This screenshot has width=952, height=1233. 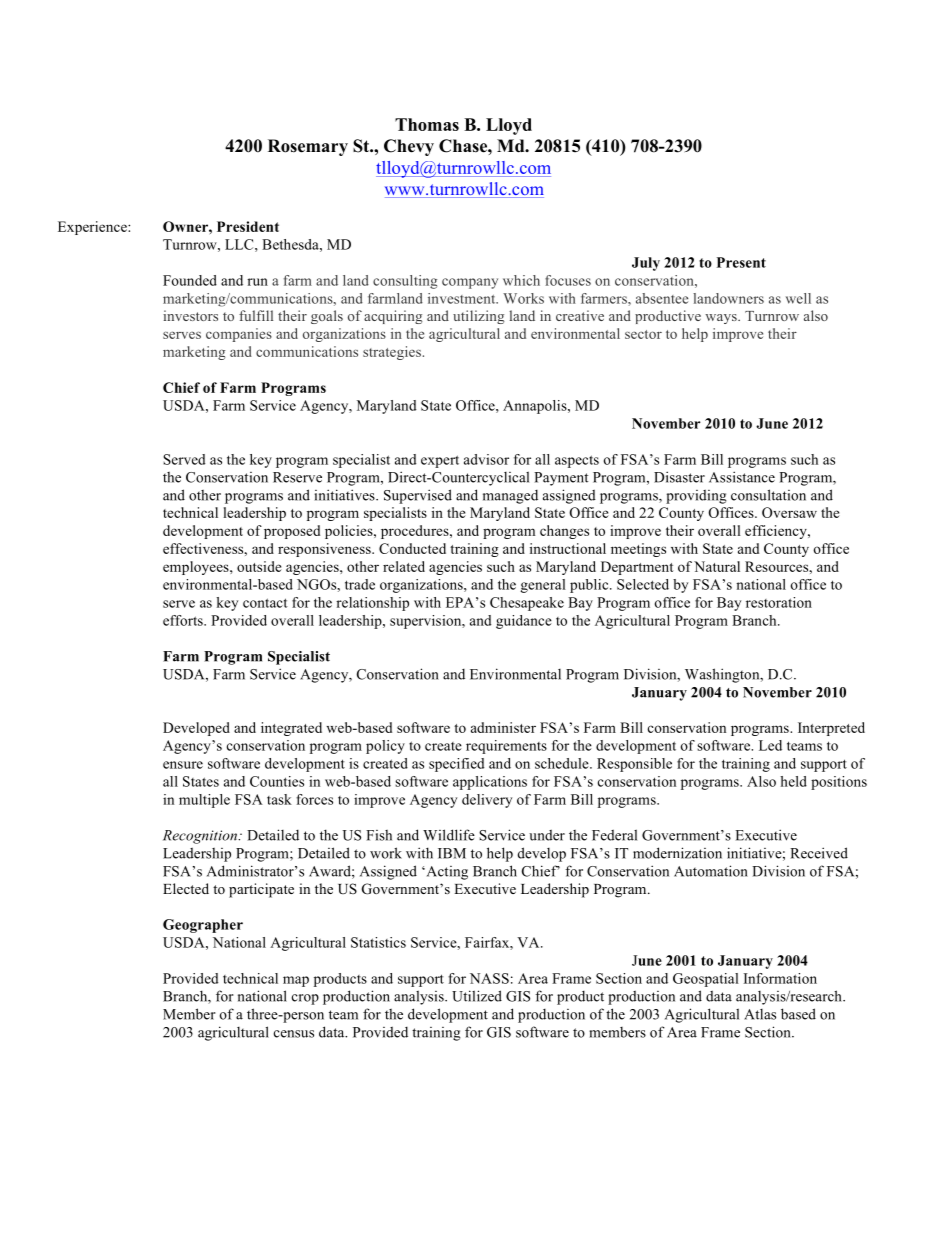 What do you see at coordinates (477, 996) in the screenshot?
I see `Utilized` at bounding box center [477, 996].
